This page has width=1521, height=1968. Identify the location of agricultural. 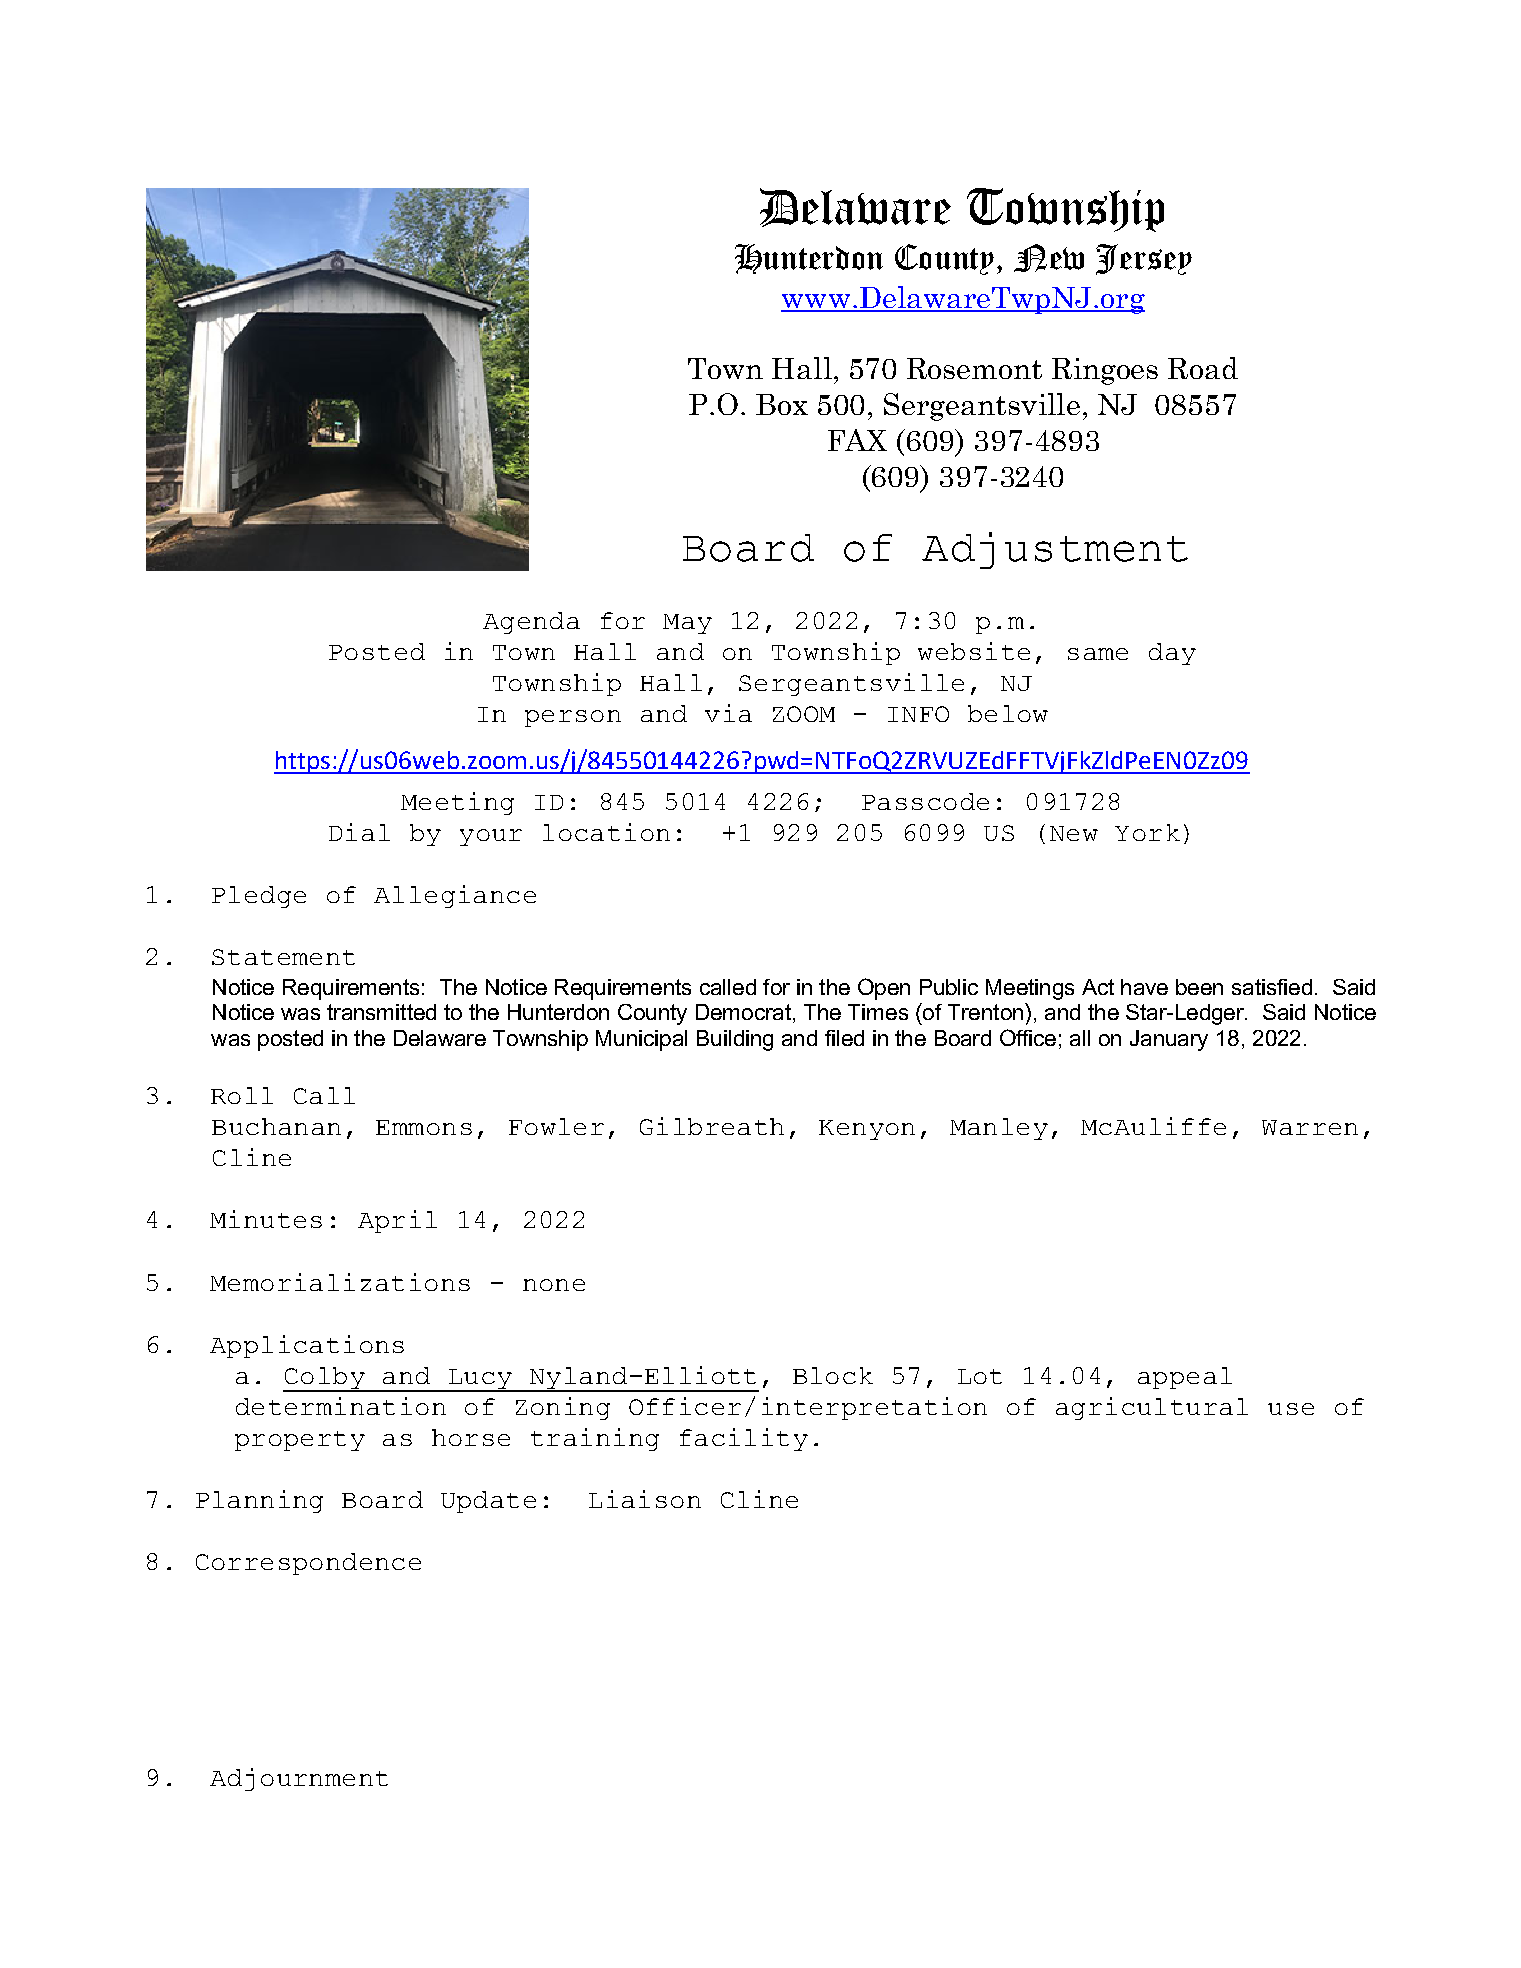
(1152, 1408).
